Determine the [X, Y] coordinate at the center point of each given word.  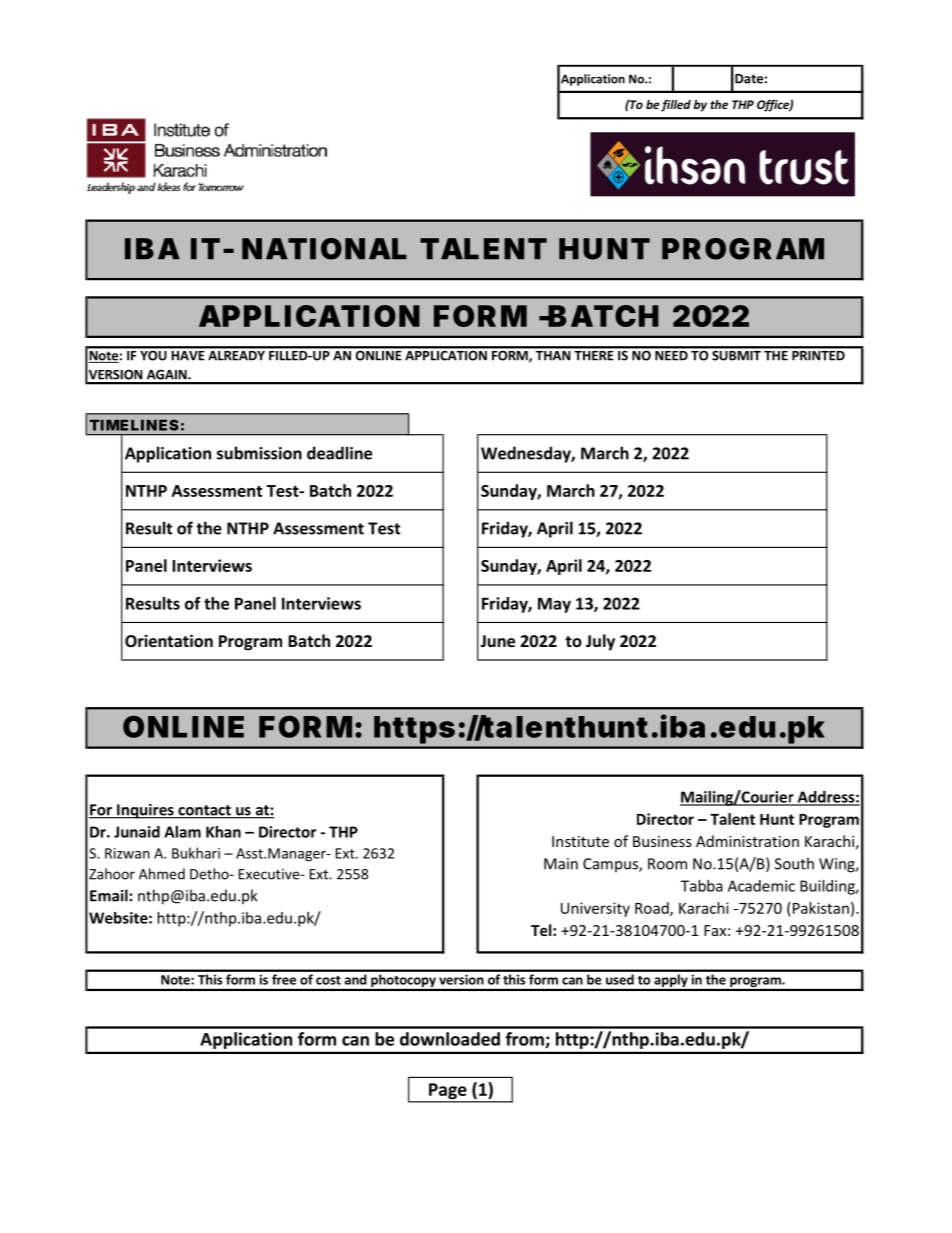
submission [259, 453]
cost [328, 980]
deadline [339, 453]
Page [448, 1092]
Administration [747, 841]
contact [204, 811]
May [554, 605]
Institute [580, 841]
